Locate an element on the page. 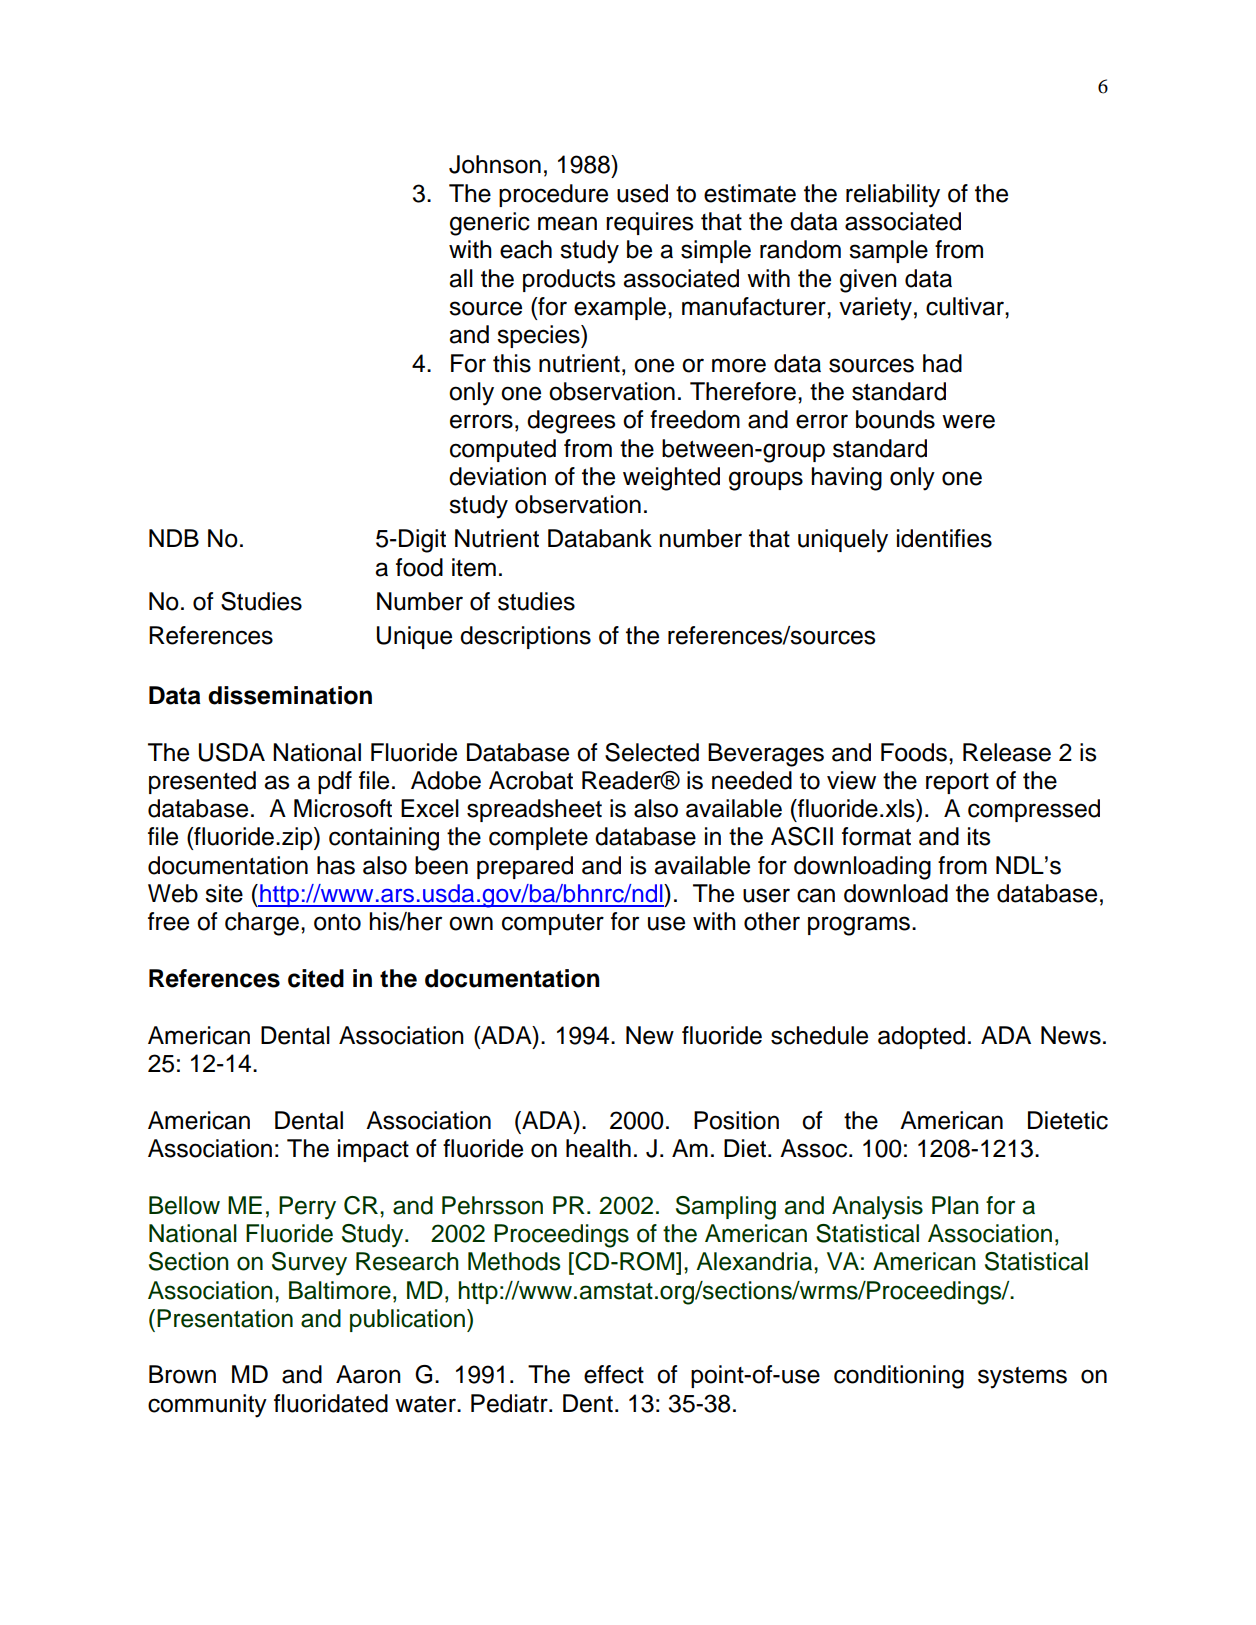 This document has width=1256, height=1625. fluoridated is located at coordinates (331, 1403).
